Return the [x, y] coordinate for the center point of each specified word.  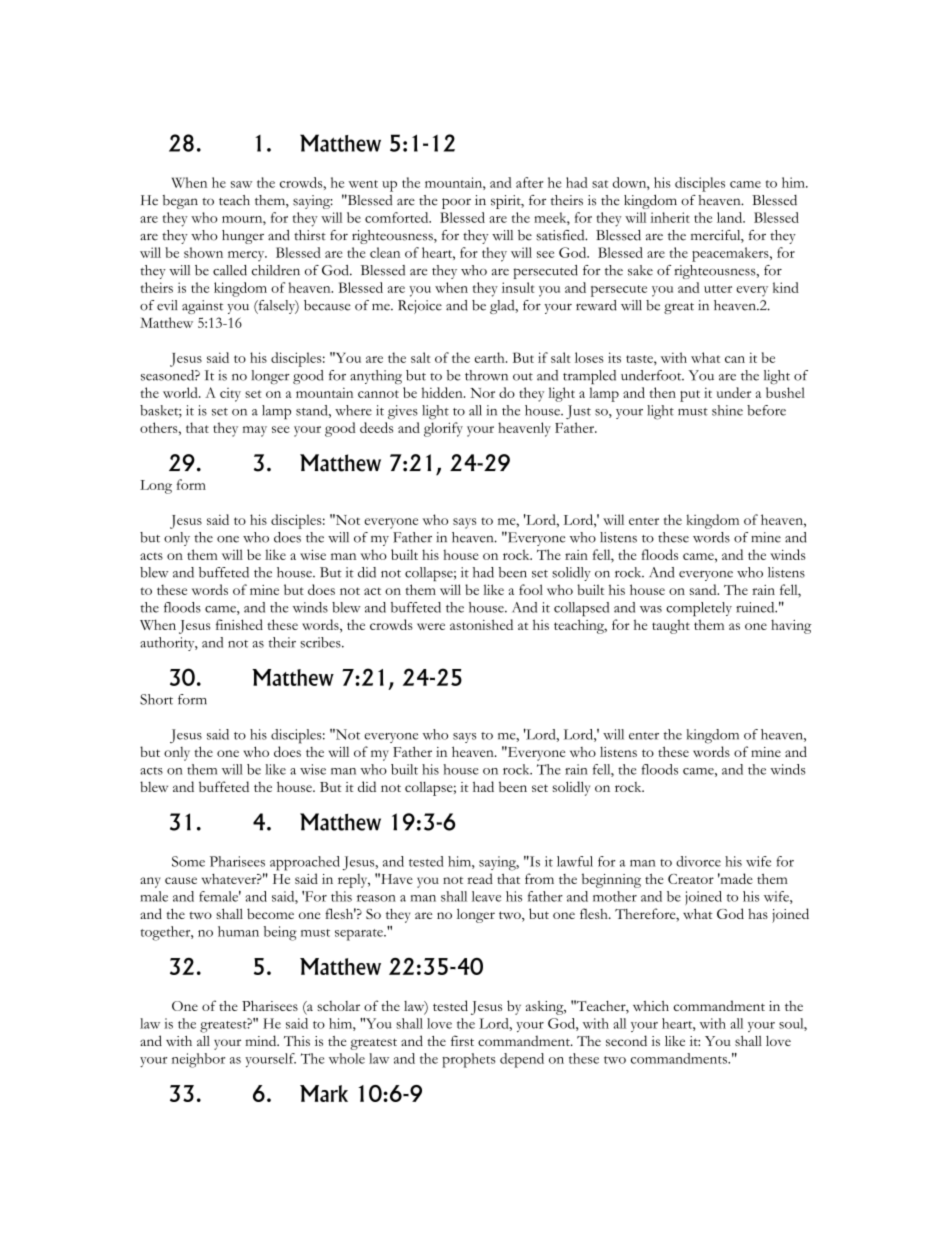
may [255, 431]
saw [241, 184]
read [480, 878]
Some [188, 861]
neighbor [198, 1060]
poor [456, 203]
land [731, 217]
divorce [698, 861]
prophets [469, 1060]
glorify [443, 429]
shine [727, 410]
